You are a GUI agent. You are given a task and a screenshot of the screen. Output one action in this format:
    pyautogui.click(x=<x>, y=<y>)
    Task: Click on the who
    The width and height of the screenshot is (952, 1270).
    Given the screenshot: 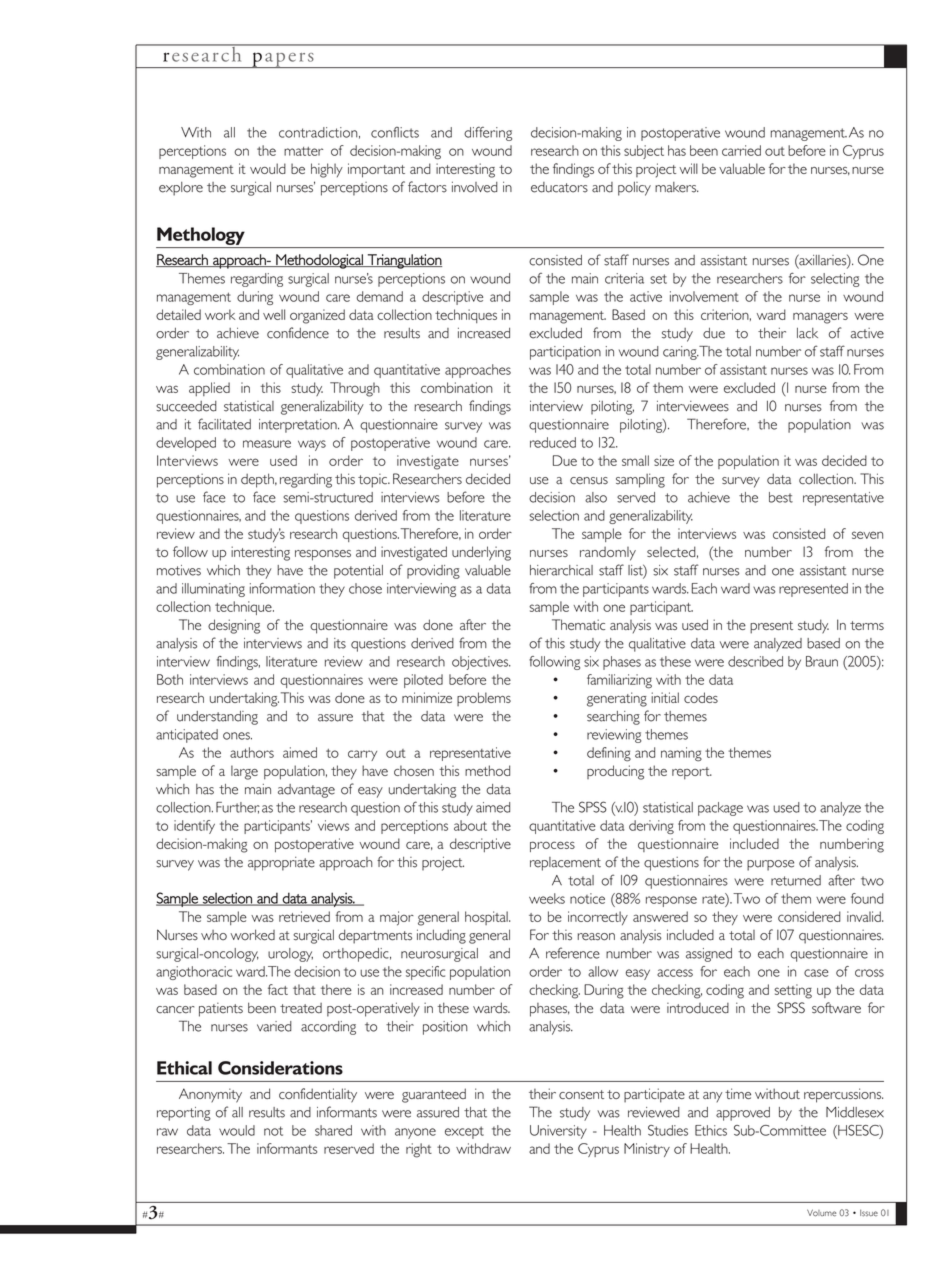 What is the action you would take?
    pyautogui.click(x=214, y=935)
